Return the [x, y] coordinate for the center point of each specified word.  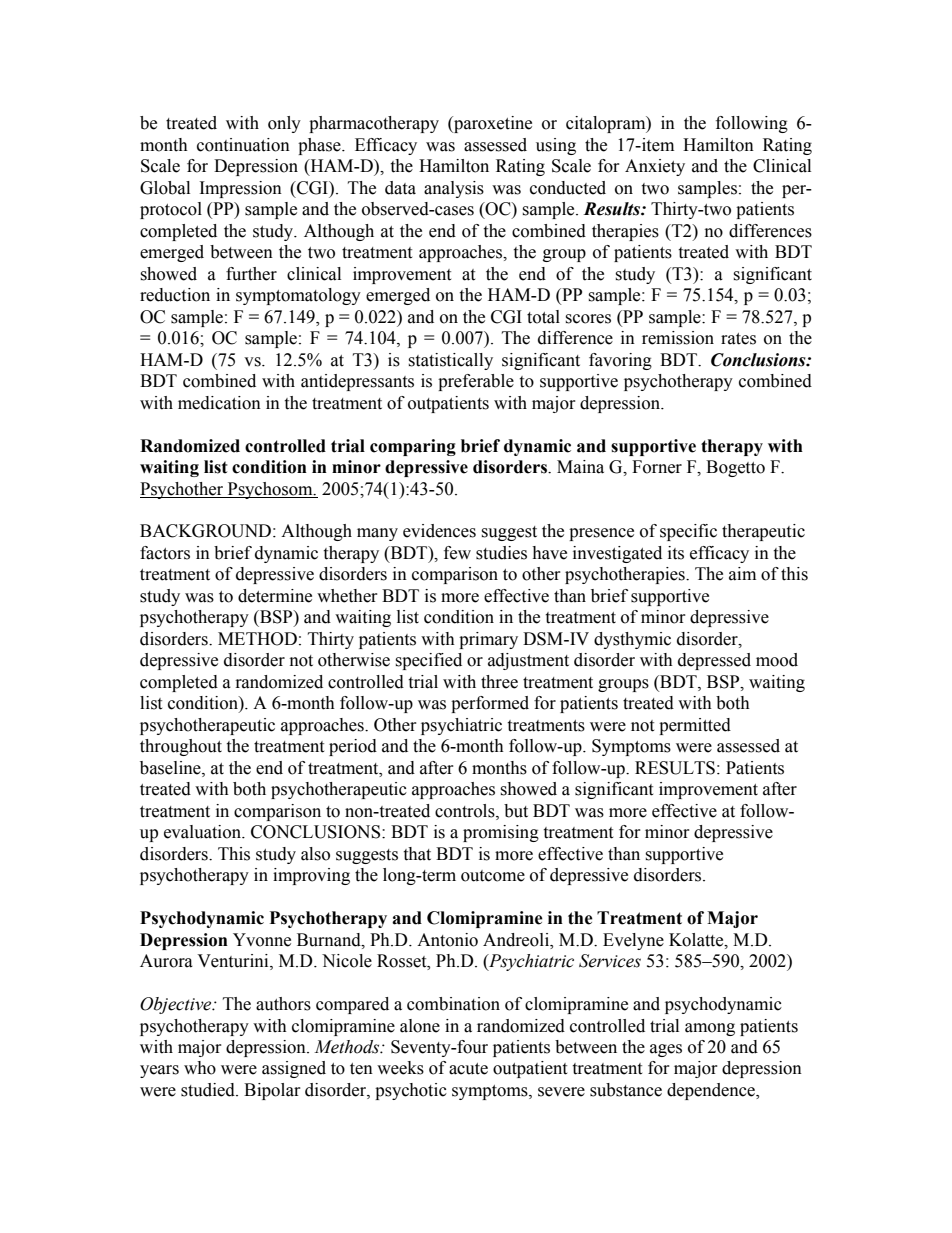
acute [468, 1069]
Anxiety [655, 167]
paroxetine [492, 124]
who [200, 1068]
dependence [712, 1091]
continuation [243, 145]
